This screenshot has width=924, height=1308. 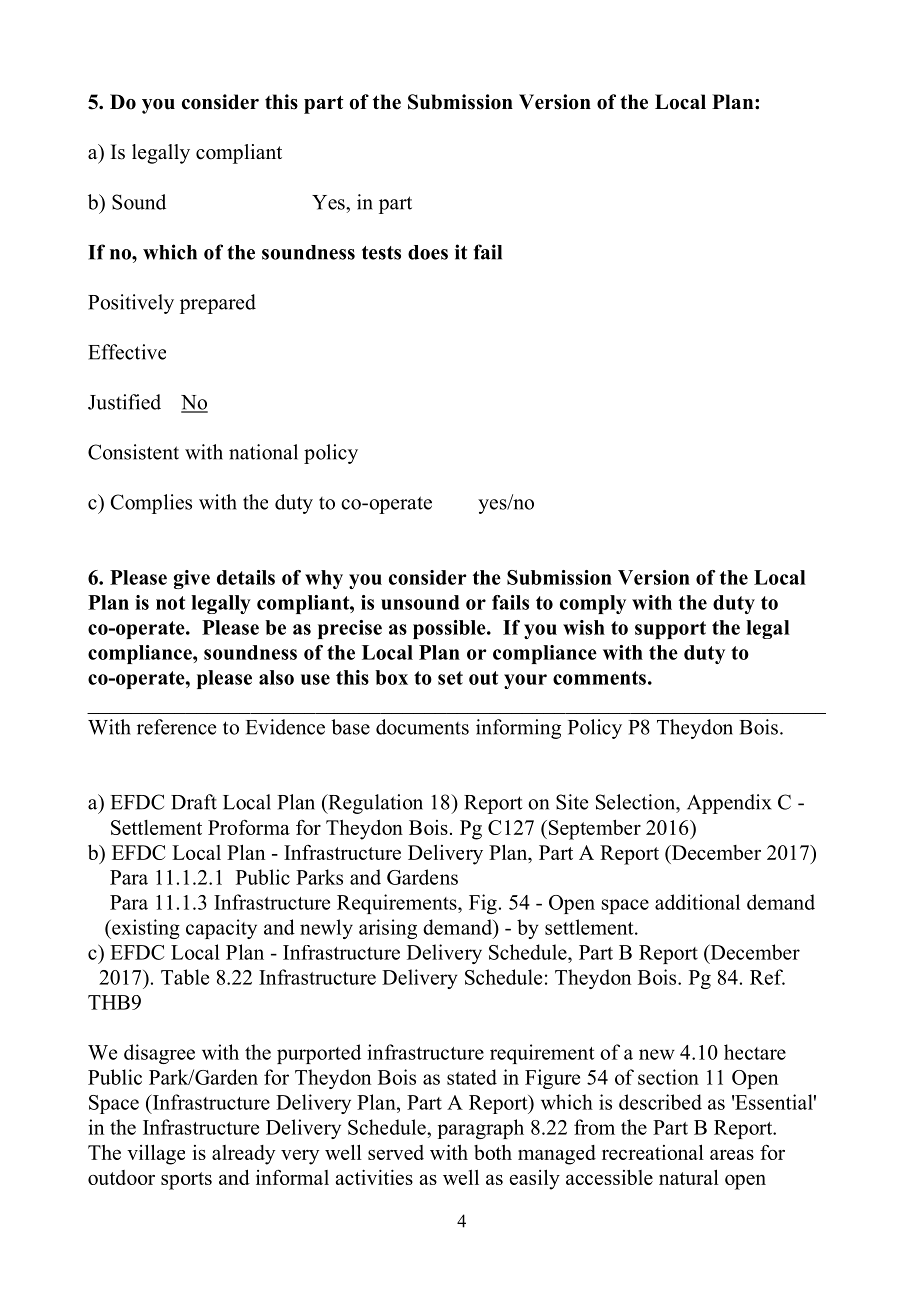 What do you see at coordinates (324, 579) in the screenshot?
I see `why` at bounding box center [324, 579].
